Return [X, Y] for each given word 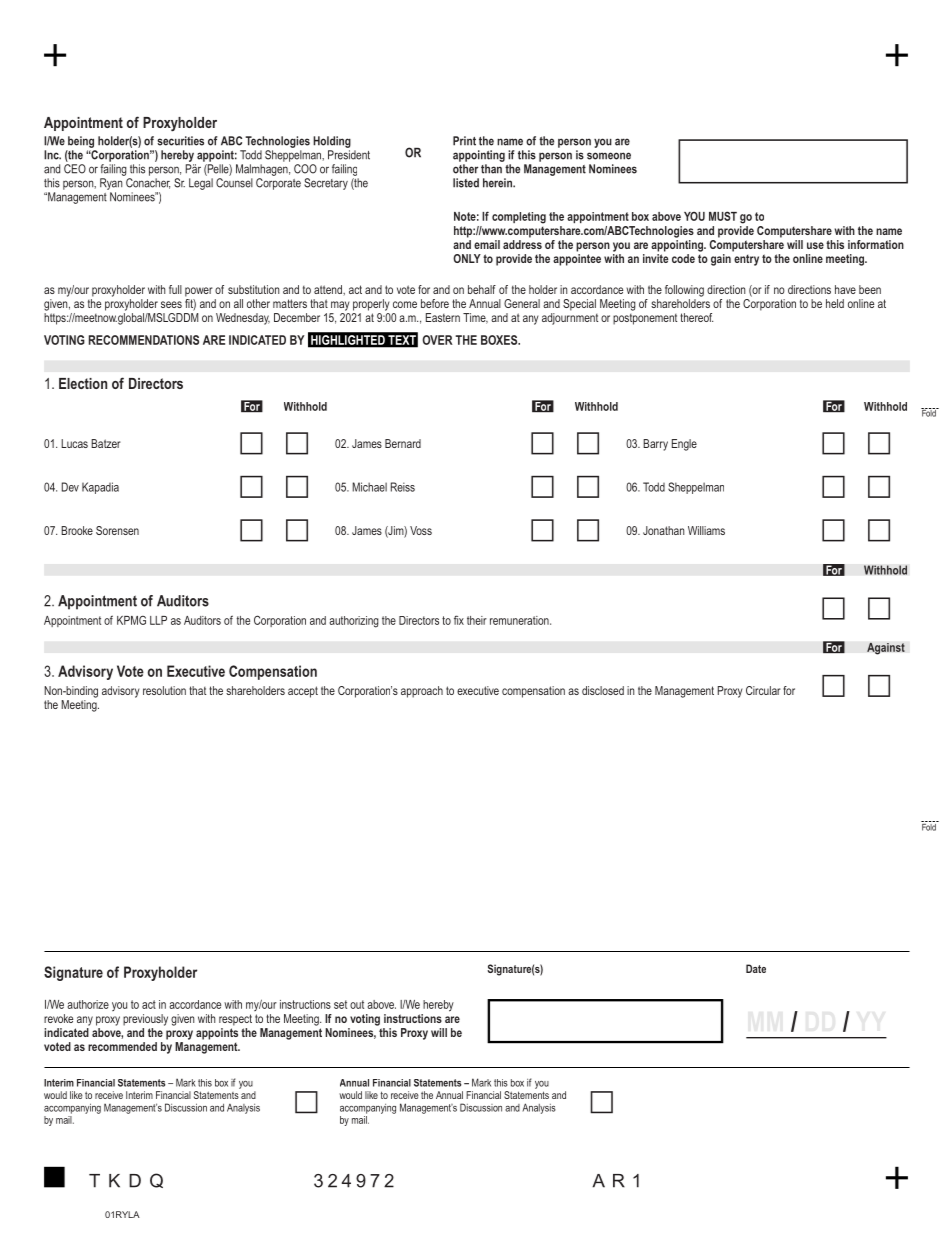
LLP [158, 620]
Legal [201, 184]
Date [756, 968]
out [357, 1004]
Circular [763, 690]
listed [466, 183]
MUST [723, 216]
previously [145, 1020]
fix [459, 620]
